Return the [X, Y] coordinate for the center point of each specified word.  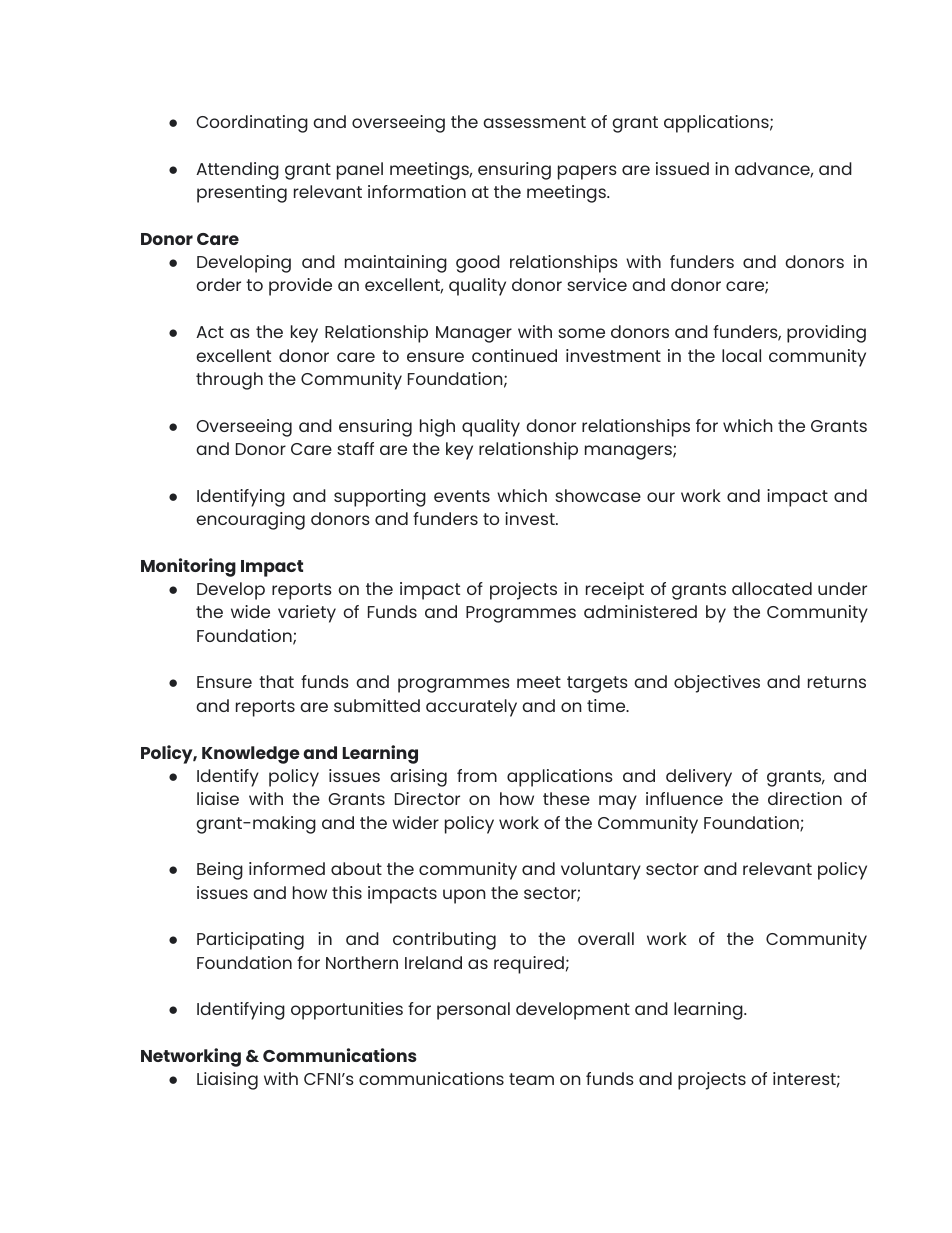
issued [682, 168]
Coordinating [252, 124]
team [531, 1079]
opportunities [347, 1011]
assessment [534, 122]
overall [606, 938]
